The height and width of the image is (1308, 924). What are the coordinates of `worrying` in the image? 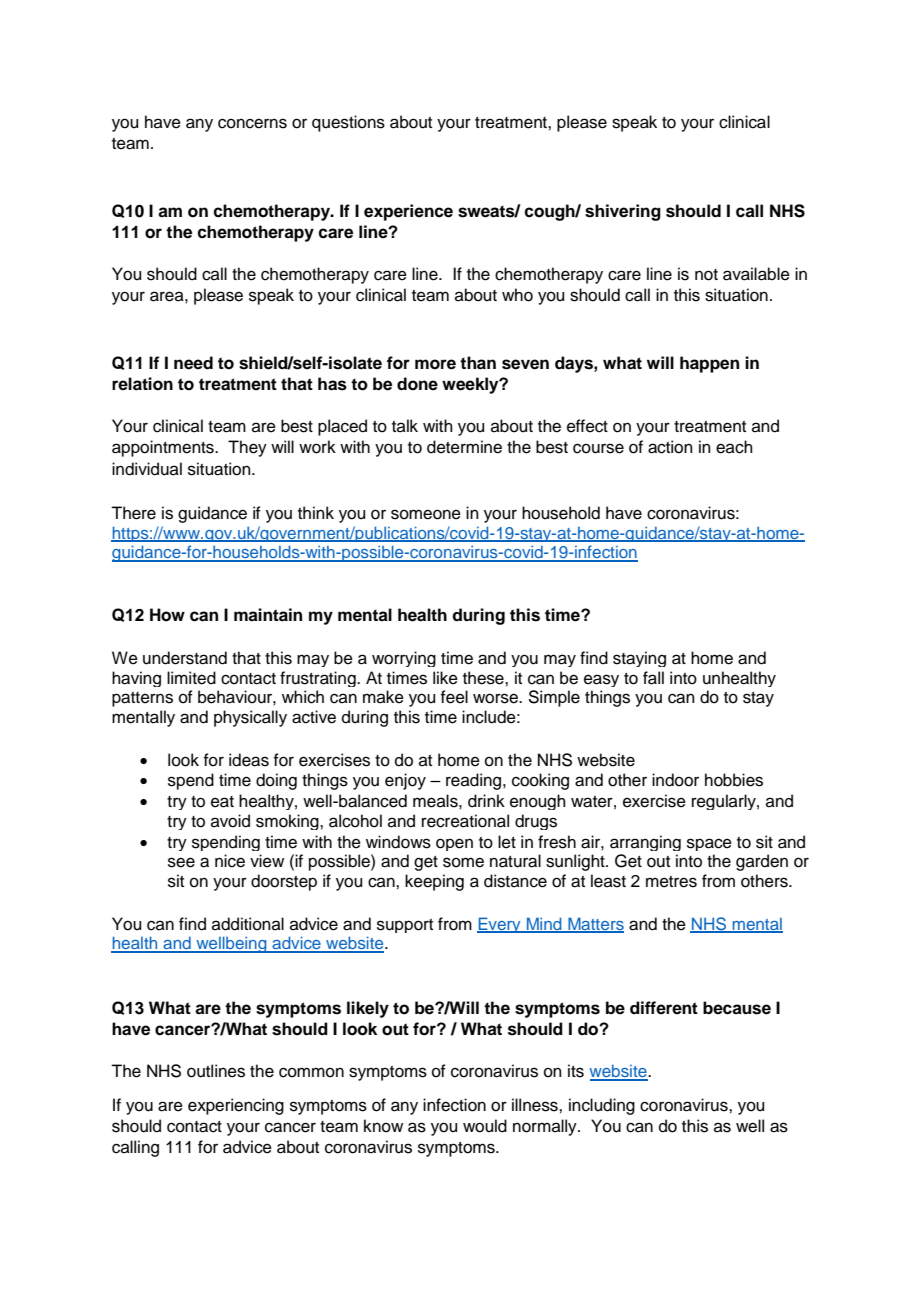 It's located at (404, 659).
